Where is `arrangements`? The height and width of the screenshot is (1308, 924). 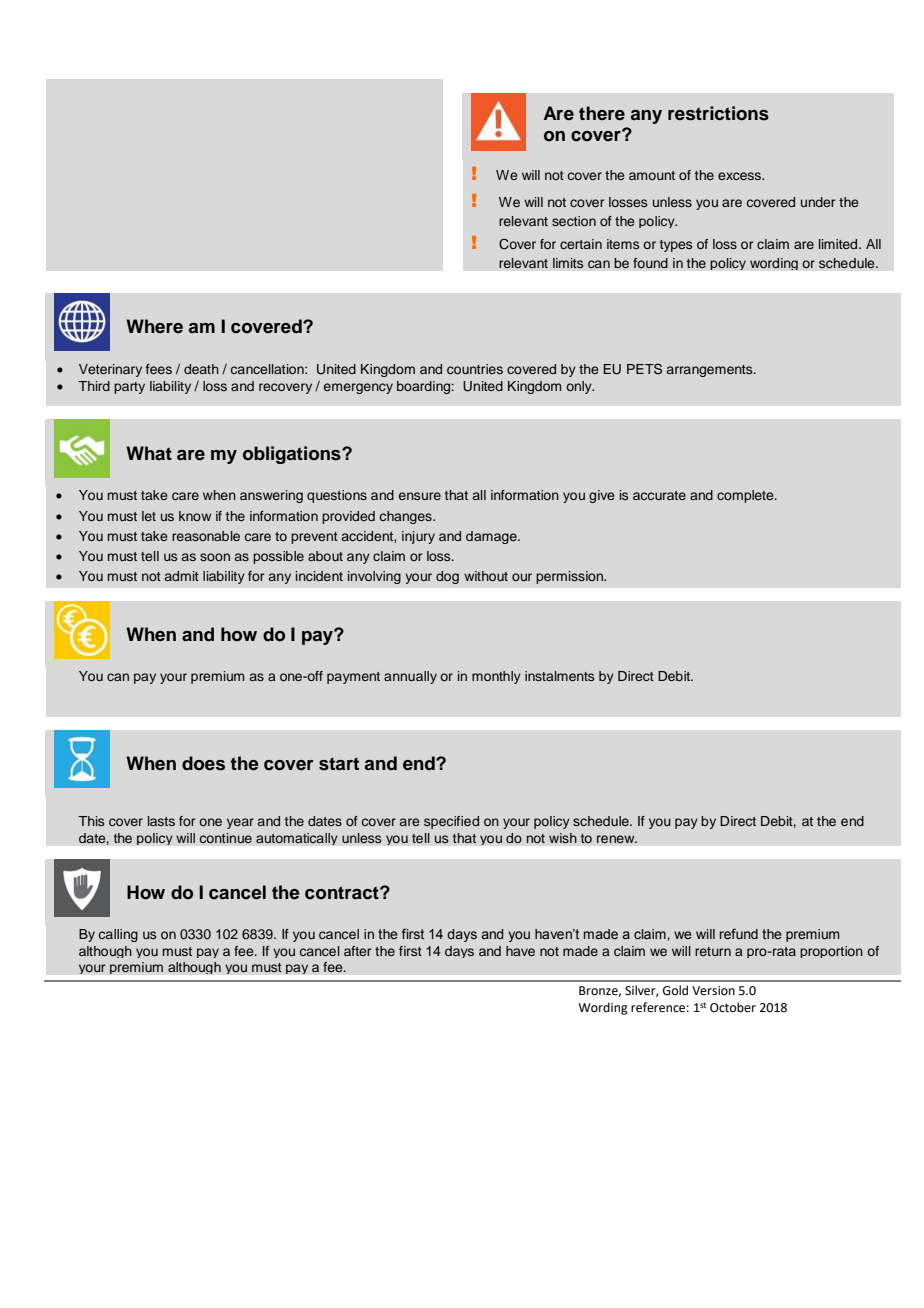
arrangements is located at coordinates (711, 371).
